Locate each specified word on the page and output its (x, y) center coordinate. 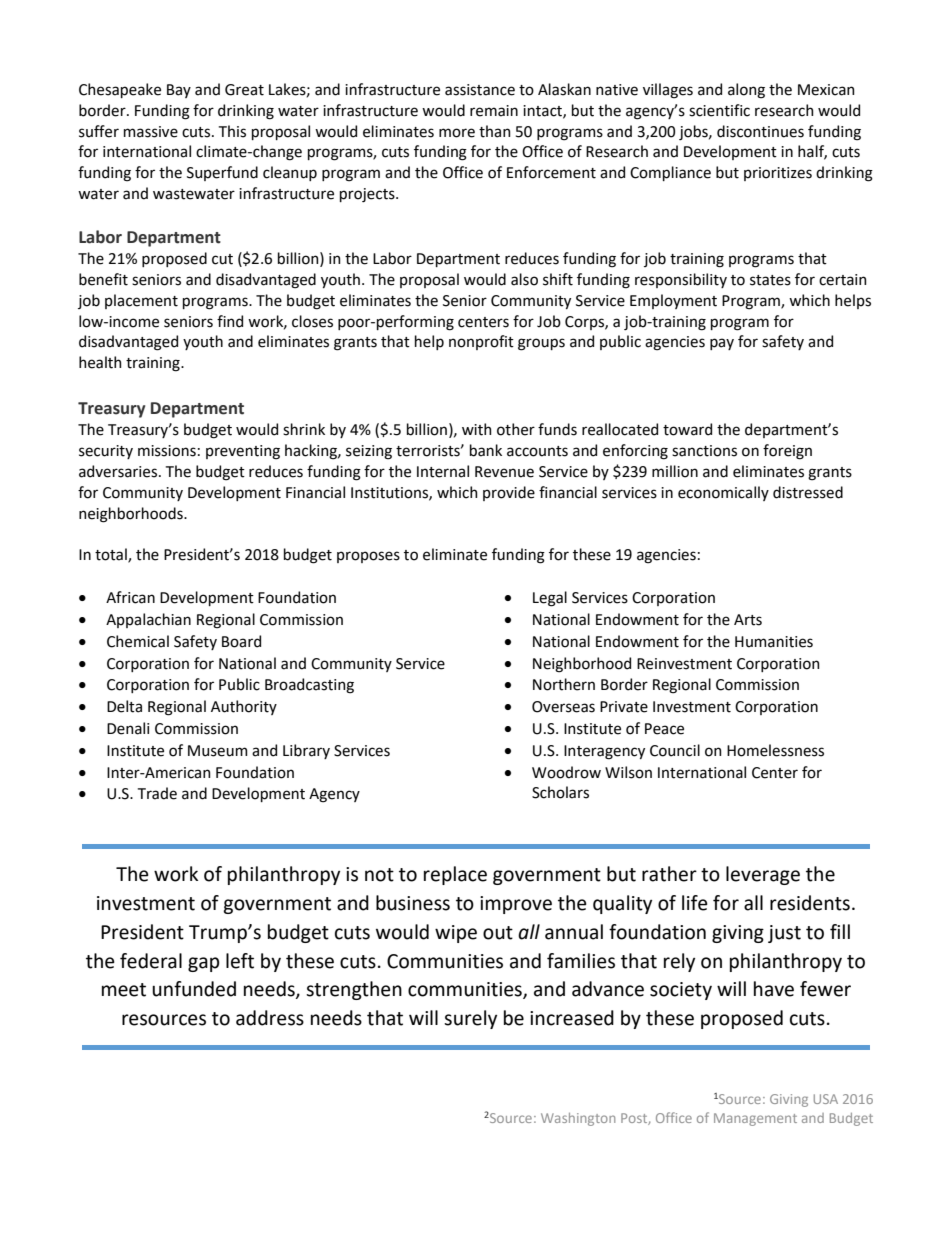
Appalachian (148, 620)
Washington (578, 1119)
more (457, 133)
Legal (550, 599)
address (270, 1018)
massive (151, 132)
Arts (748, 620)
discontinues (760, 131)
